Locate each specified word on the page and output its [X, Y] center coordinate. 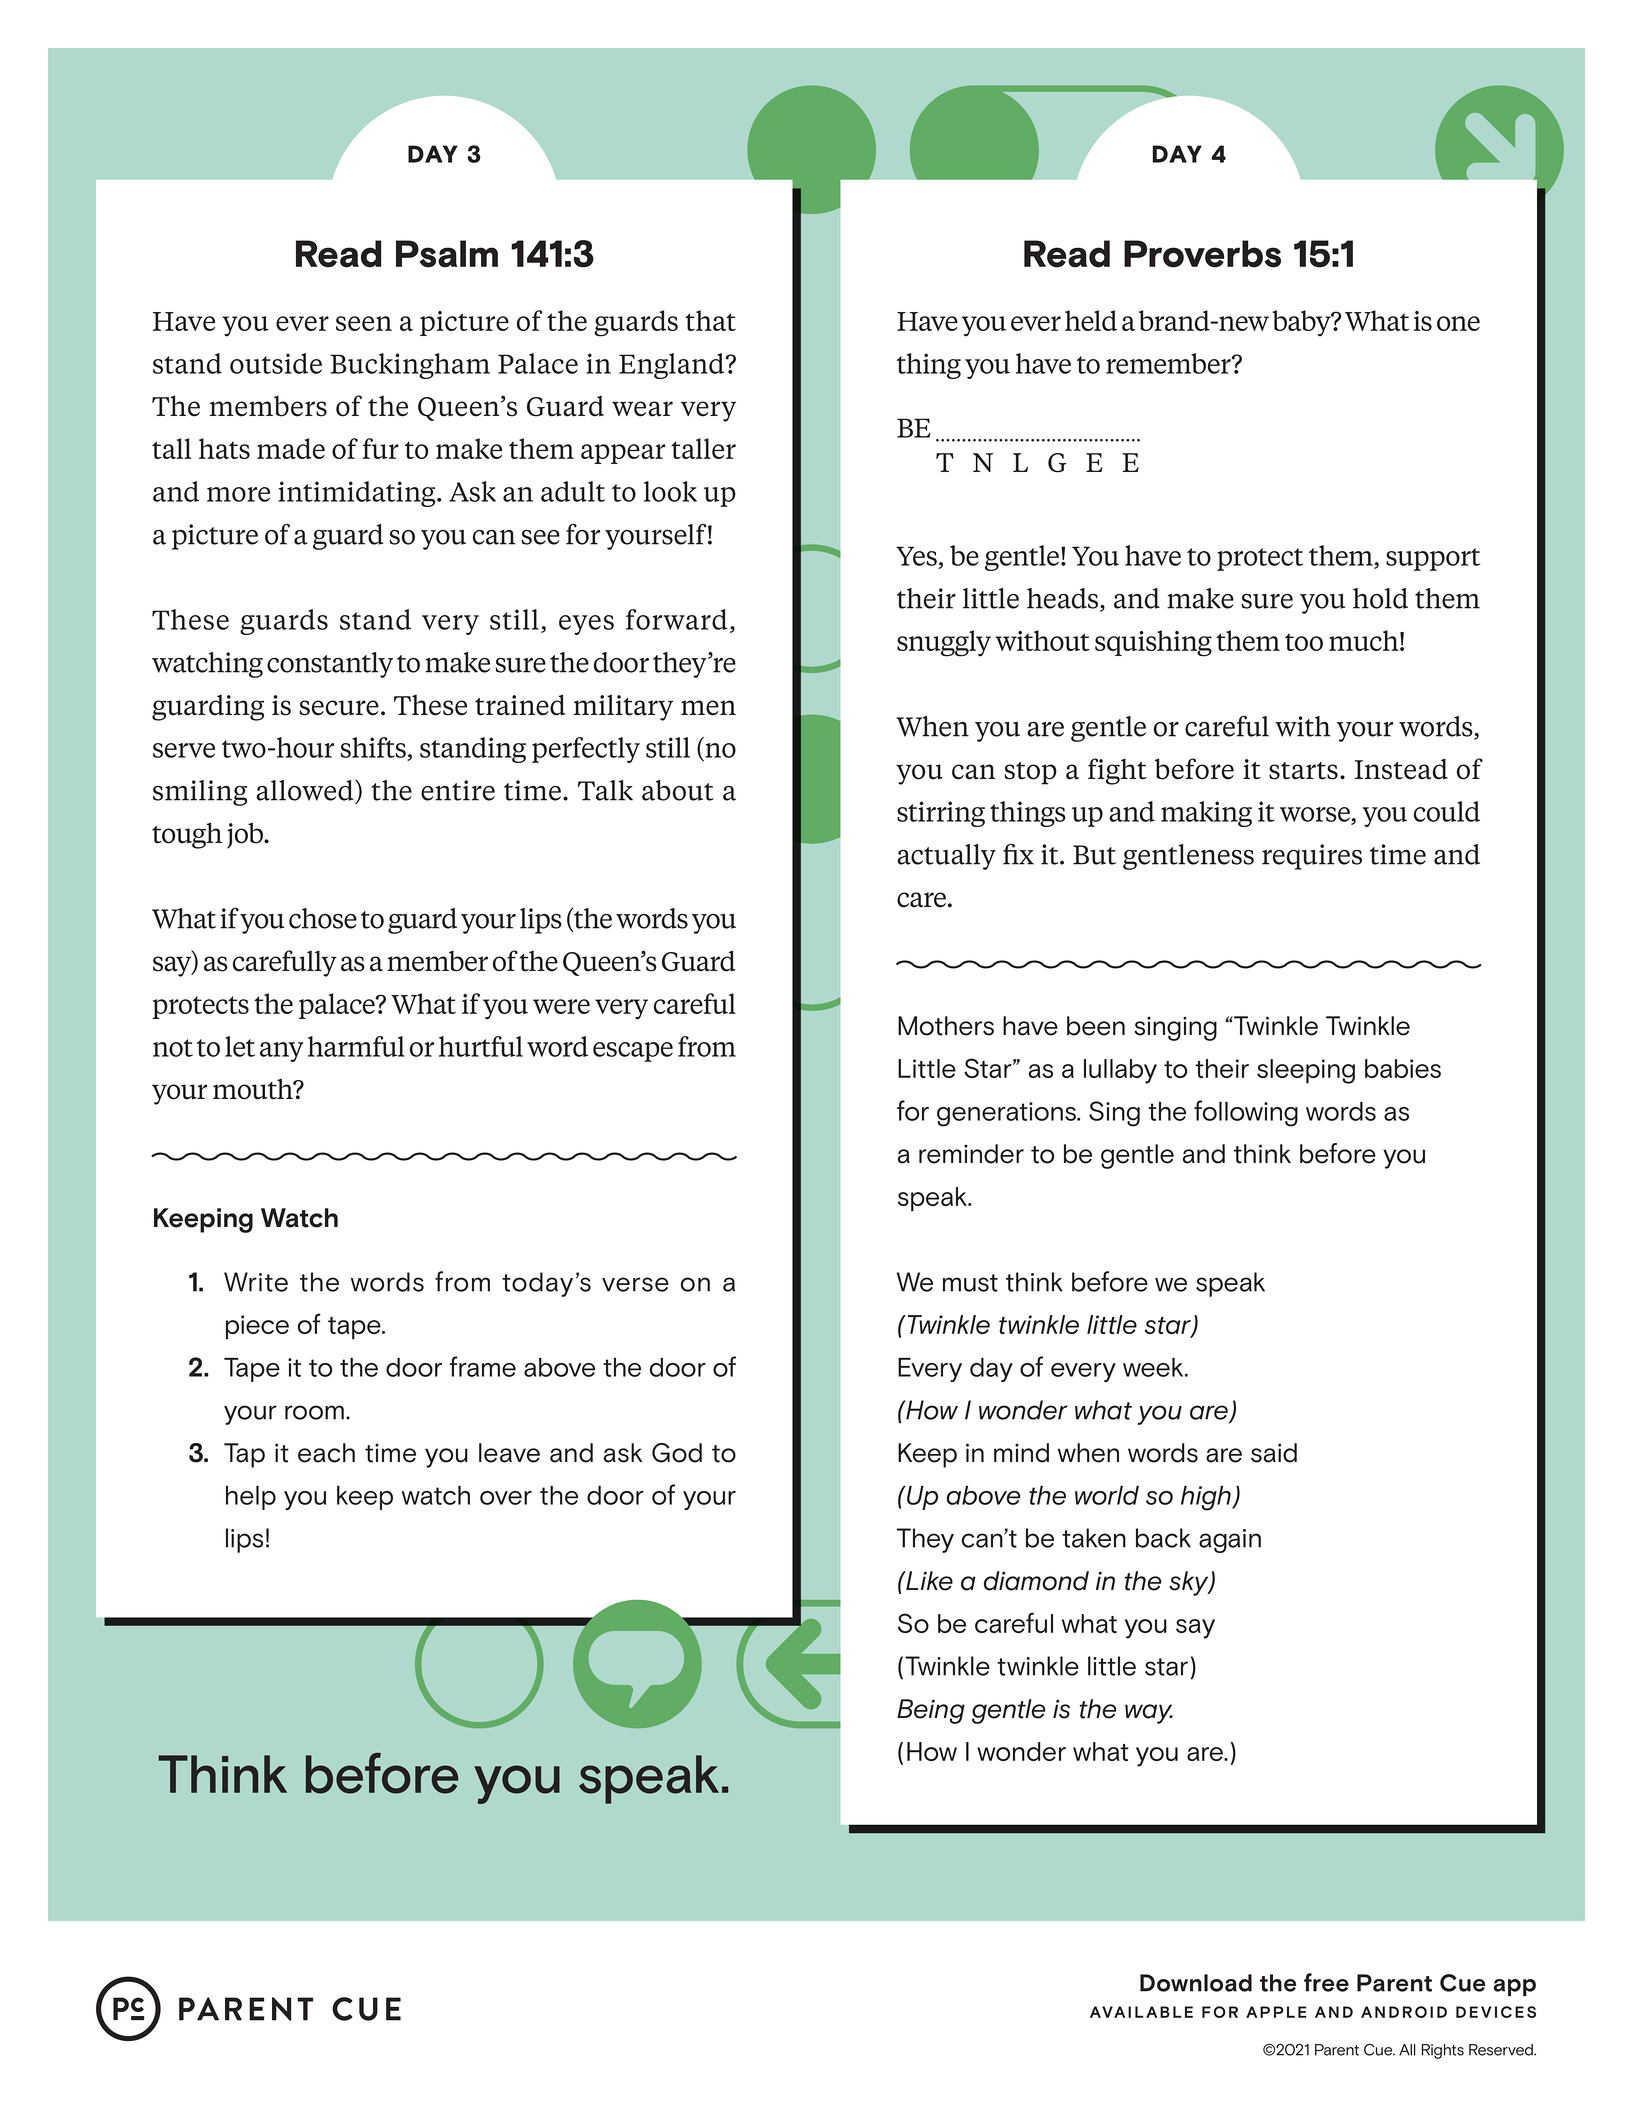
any [282, 1052]
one [1458, 323]
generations [1007, 1114]
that [710, 320]
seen [364, 323]
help [251, 1497]
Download [1196, 1983]
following [1246, 1113]
